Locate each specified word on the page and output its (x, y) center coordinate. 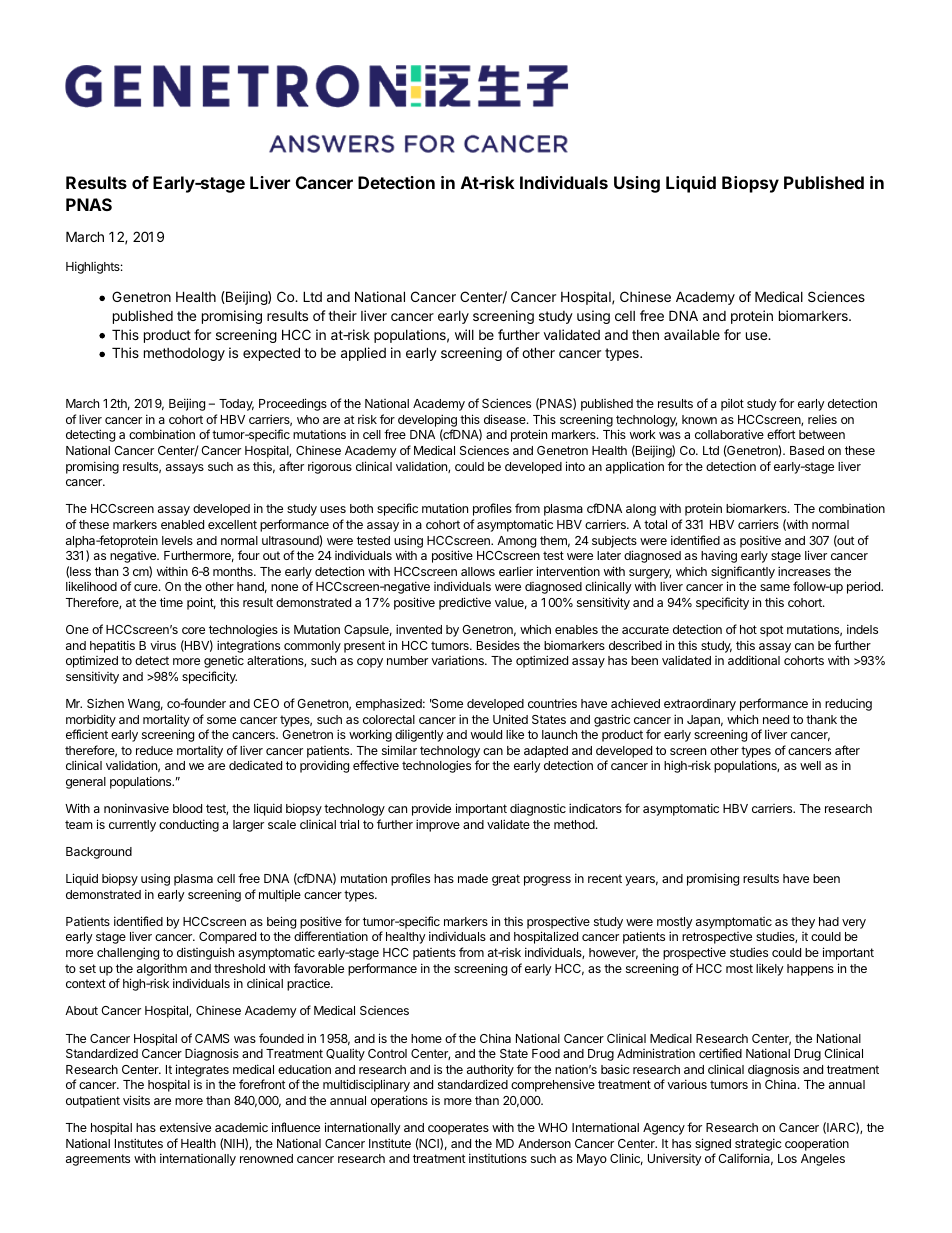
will (464, 334)
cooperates (458, 1129)
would (486, 734)
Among (516, 542)
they (803, 923)
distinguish (205, 953)
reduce (154, 750)
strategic (758, 1144)
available (692, 334)
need (776, 719)
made (473, 878)
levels (177, 540)
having (719, 556)
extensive (185, 1127)
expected (271, 354)
